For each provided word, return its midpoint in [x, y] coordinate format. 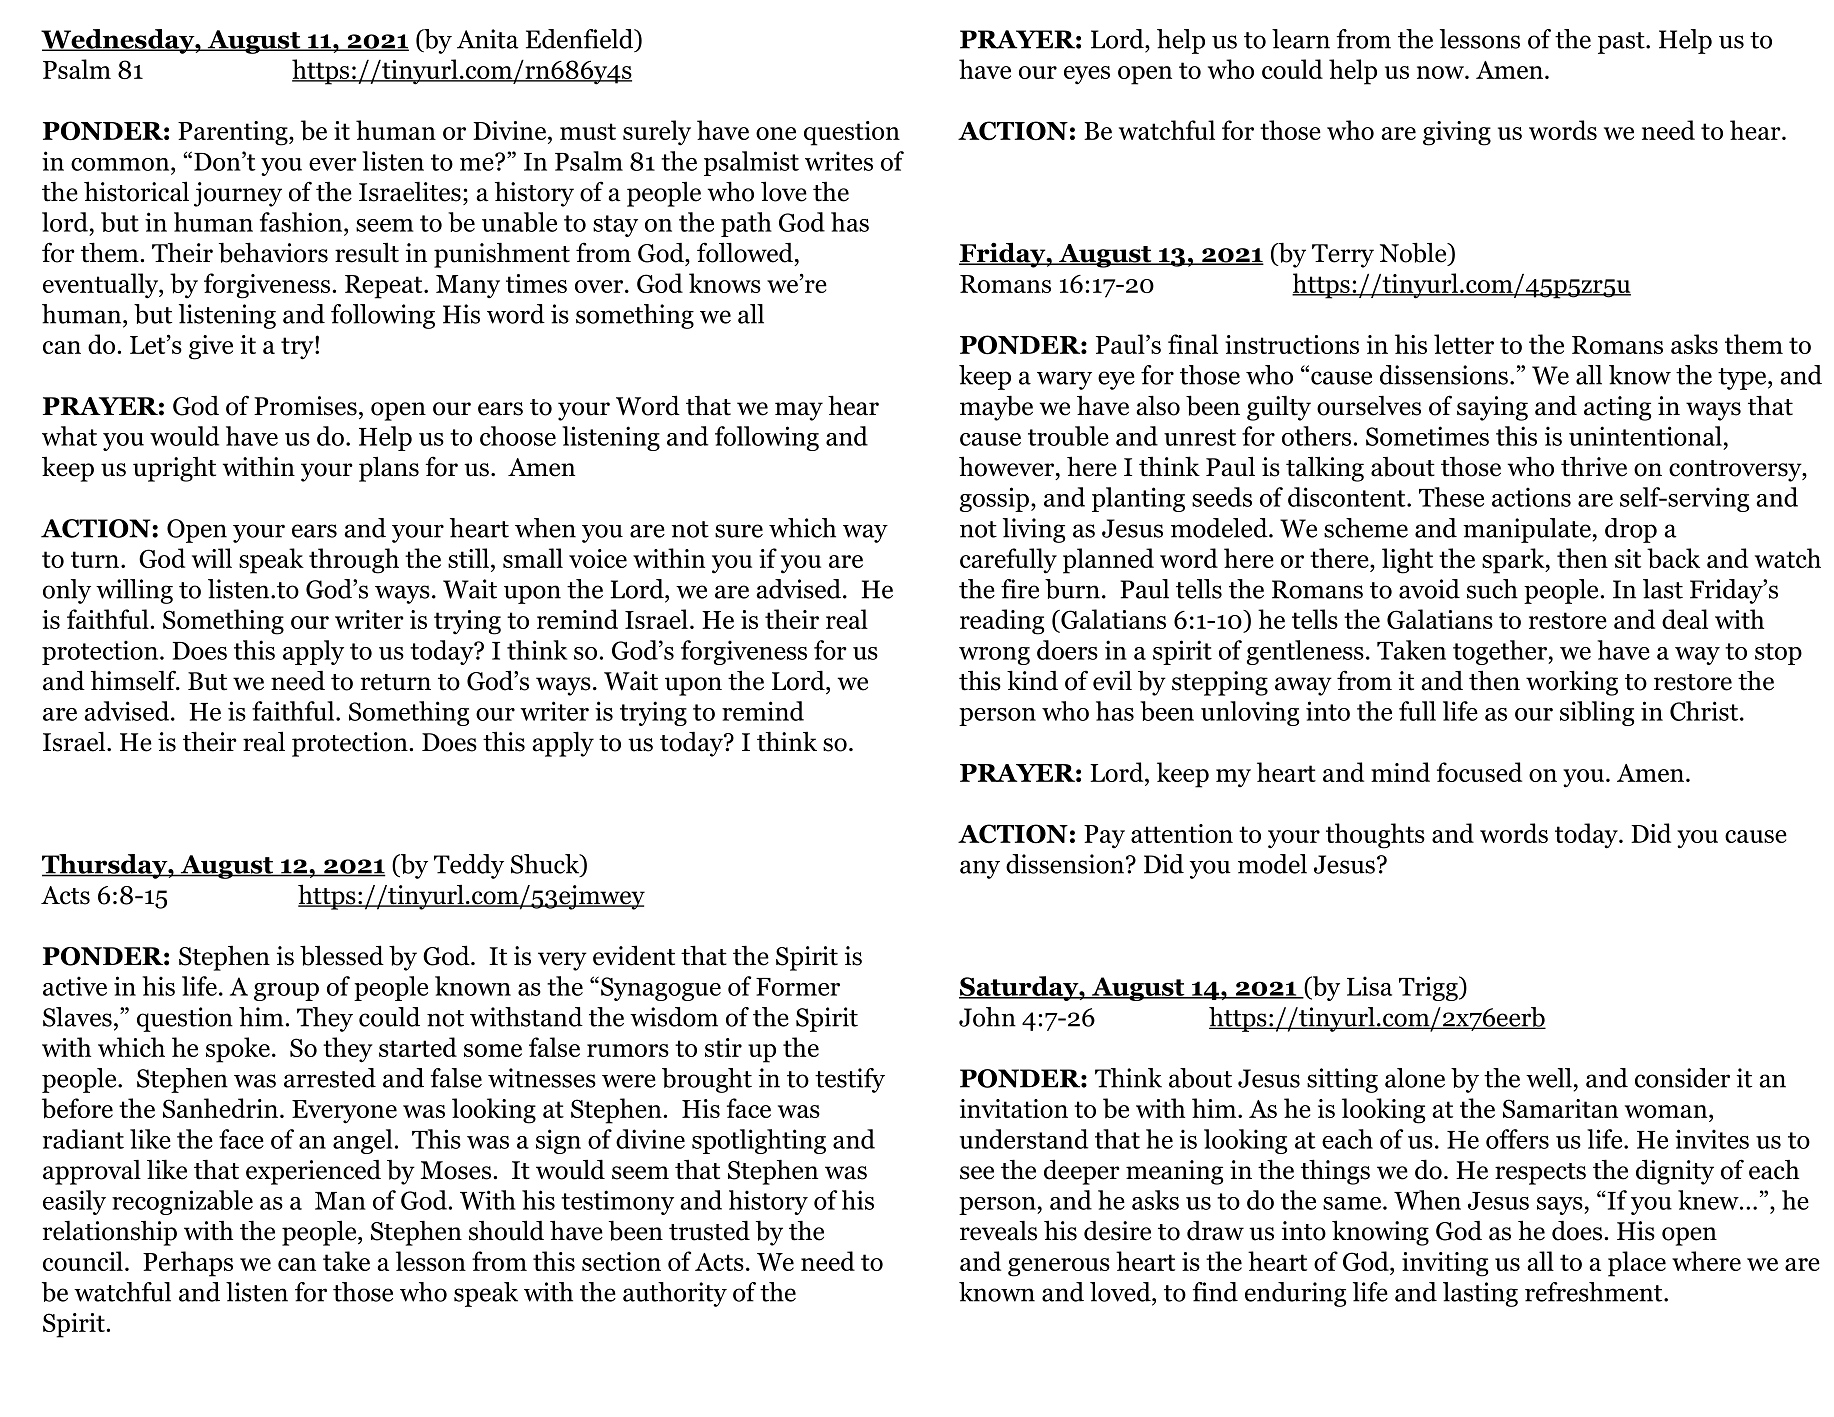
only [67, 591]
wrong [994, 656]
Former [798, 987]
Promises [305, 406]
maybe [996, 408]
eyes [1087, 75]
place [1637, 1264]
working [1572, 683]
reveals [998, 1230]
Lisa [1369, 986]
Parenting [234, 133]
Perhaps [188, 1264]
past [1622, 43]
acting [1617, 408]
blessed [342, 955]
